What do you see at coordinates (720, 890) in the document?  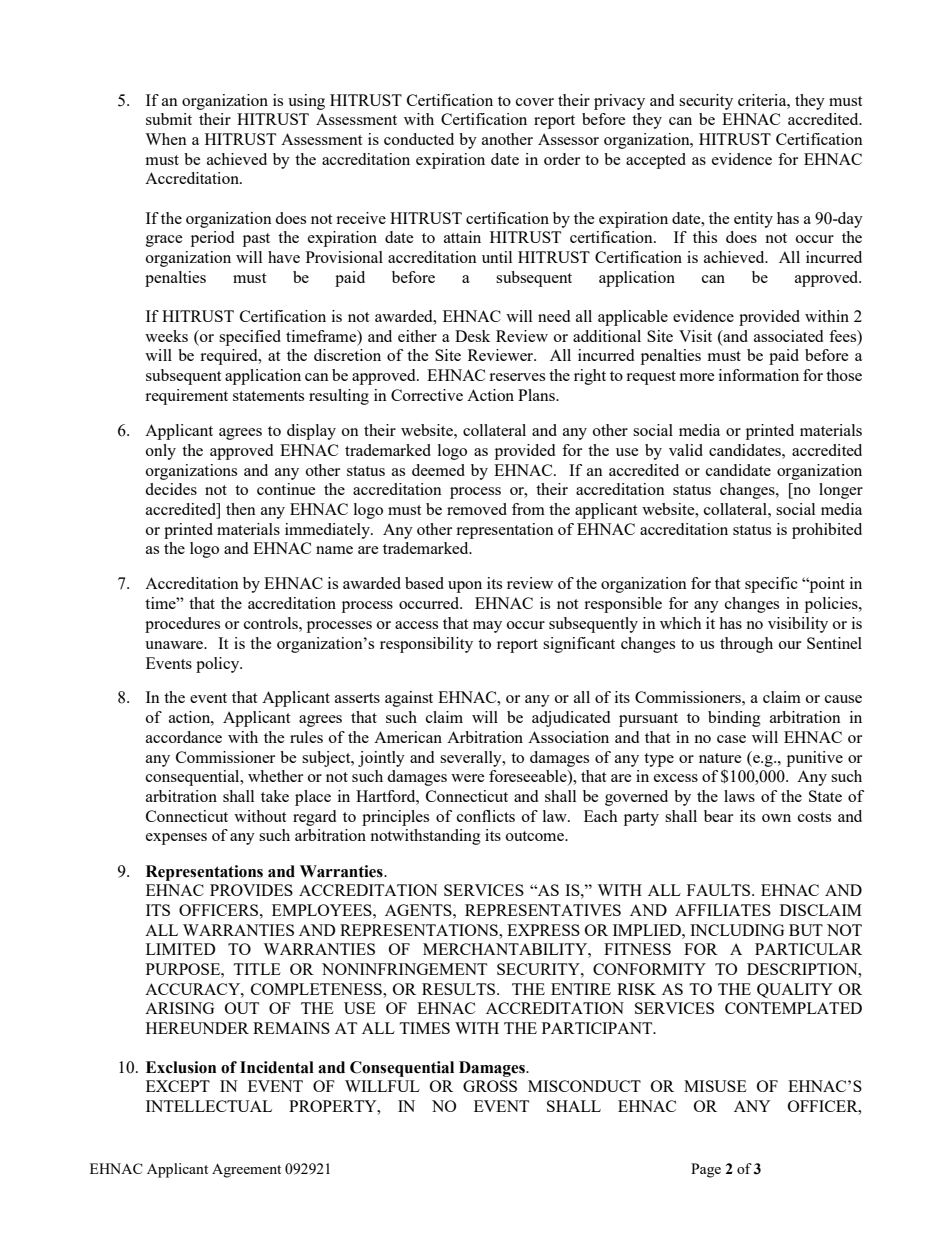 I see `FAULTS` at bounding box center [720, 890].
